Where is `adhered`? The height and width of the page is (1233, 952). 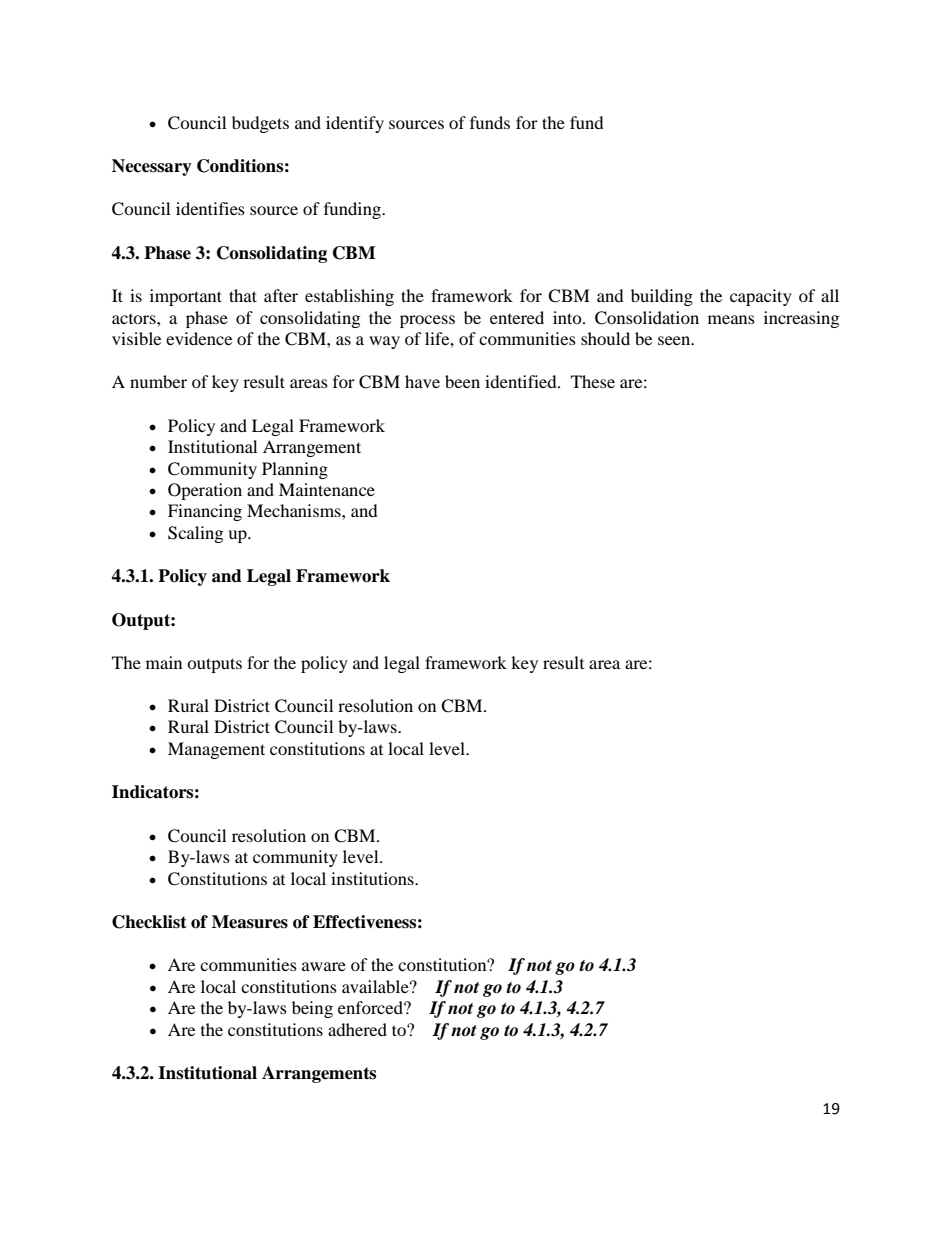 adhered is located at coordinates (357, 1029).
